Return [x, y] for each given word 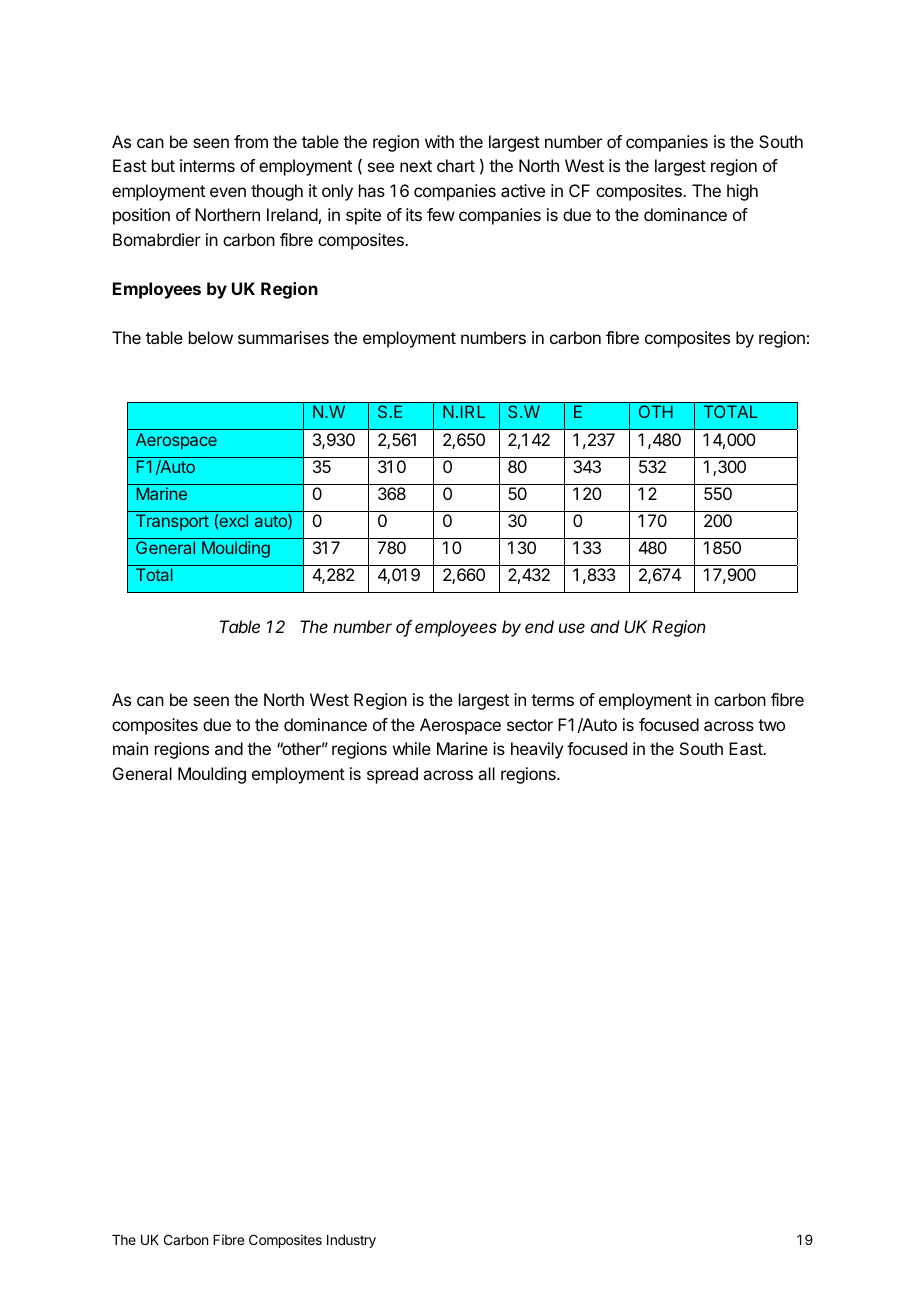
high [742, 192]
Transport [172, 522]
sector [530, 725]
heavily [537, 750]
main [130, 748]
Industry [351, 1241]
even [228, 192]
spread [392, 775]
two [771, 725]
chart [456, 165]
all [486, 773]
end [539, 626]
